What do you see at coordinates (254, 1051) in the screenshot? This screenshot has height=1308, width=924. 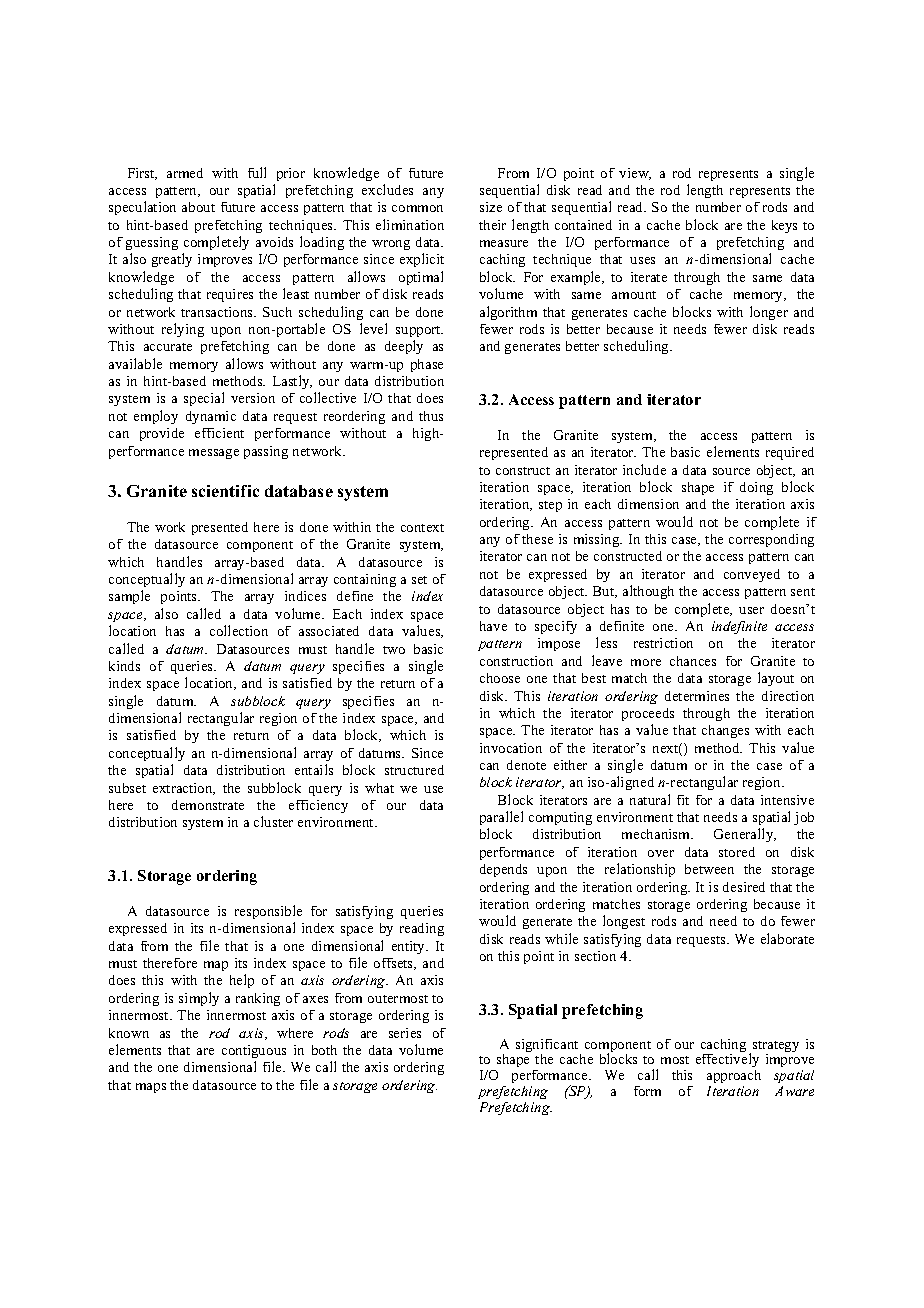 I see `contiguous` at bounding box center [254, 1051].
